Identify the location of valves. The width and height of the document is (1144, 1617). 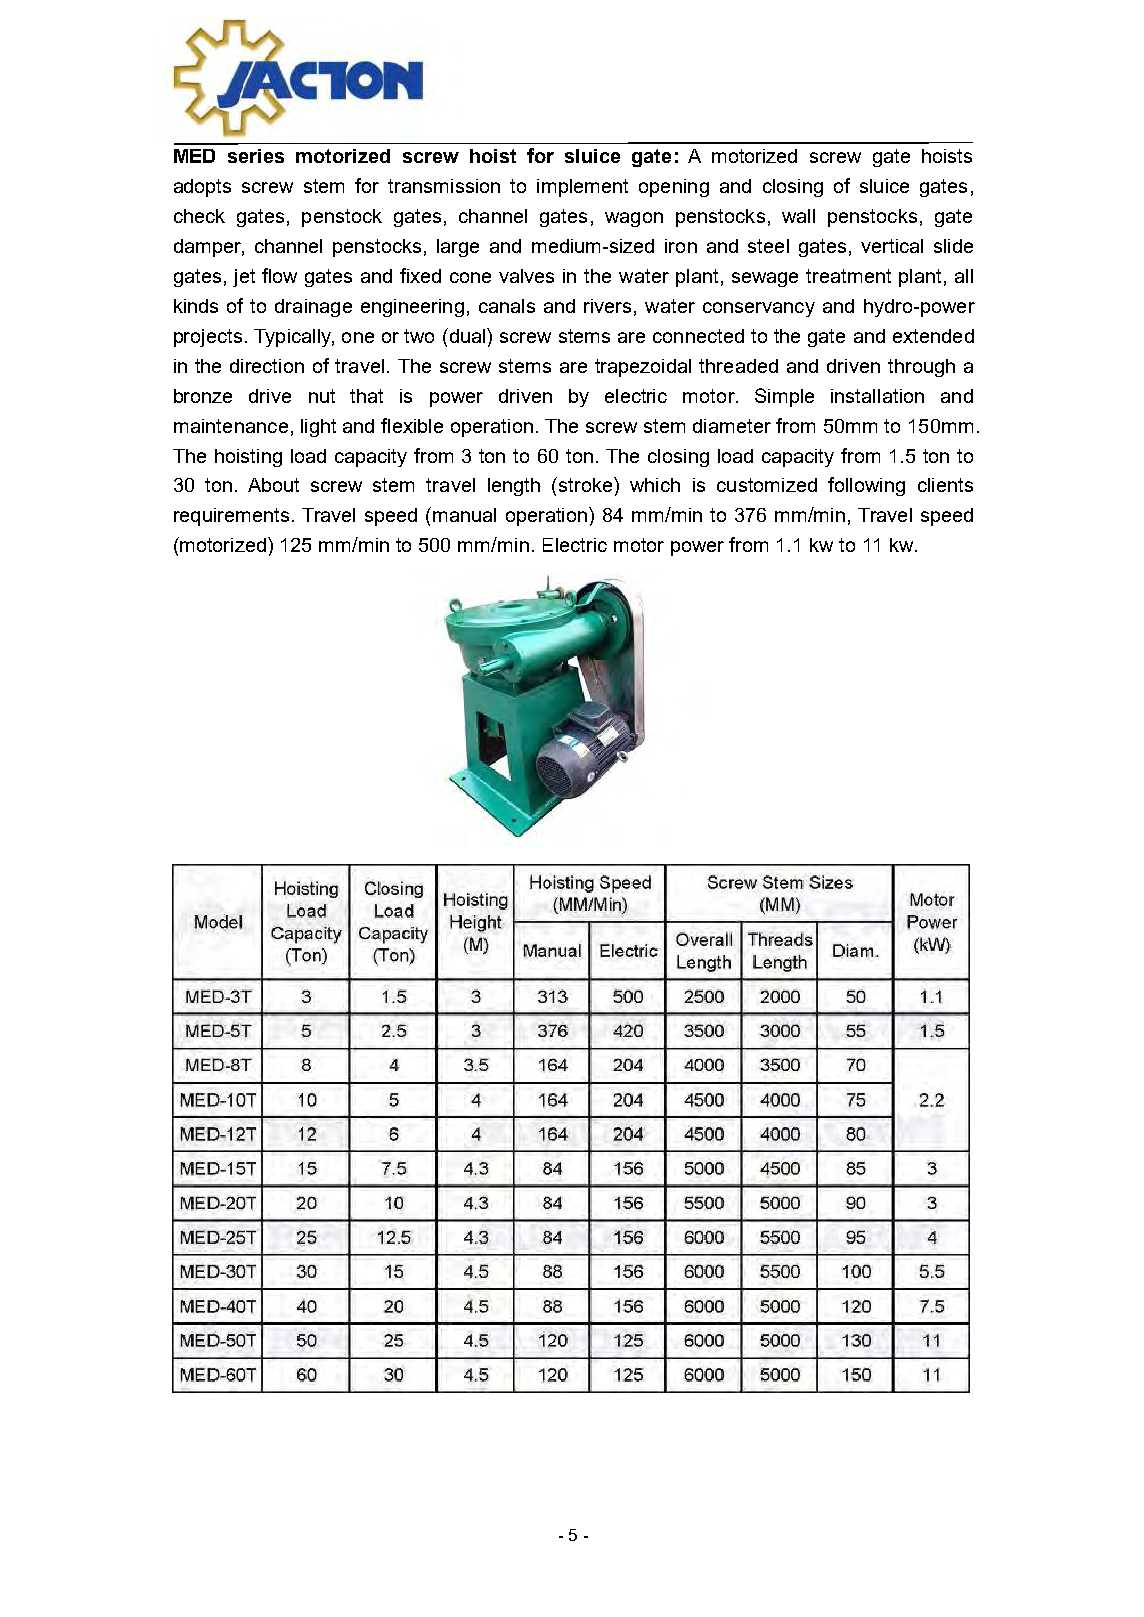
(526, 276).
